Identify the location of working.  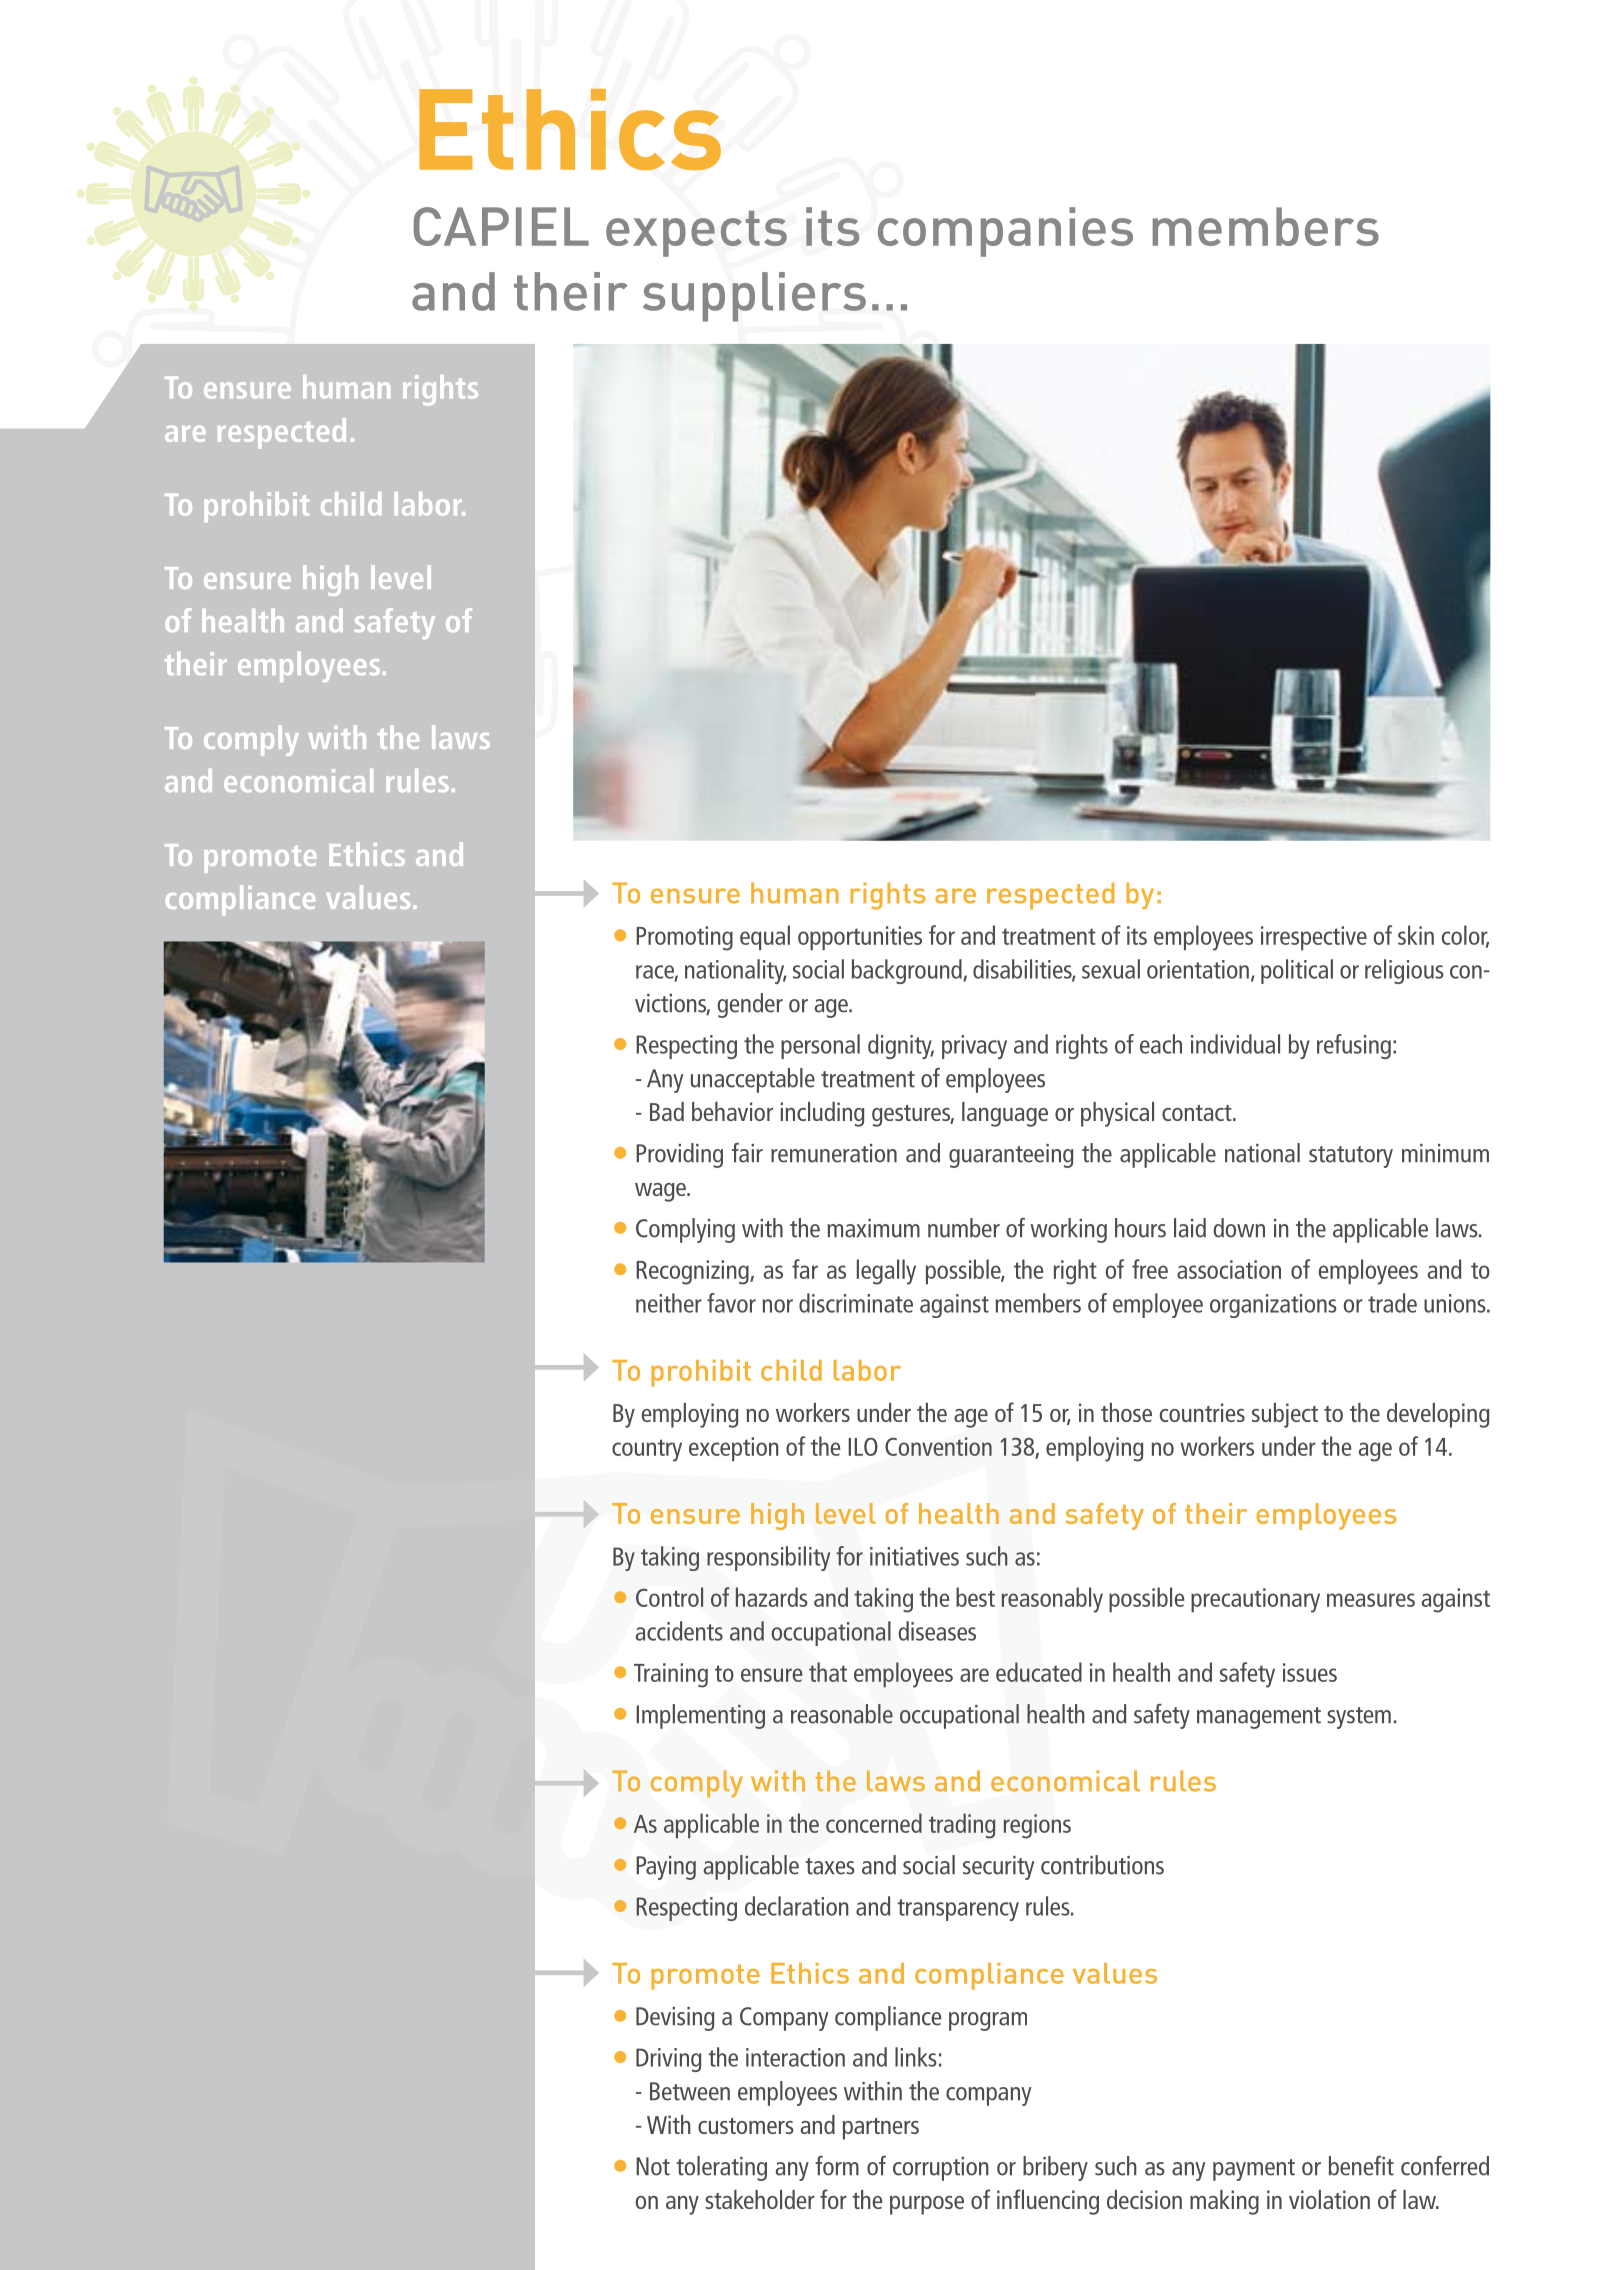
(1068, 1230).
